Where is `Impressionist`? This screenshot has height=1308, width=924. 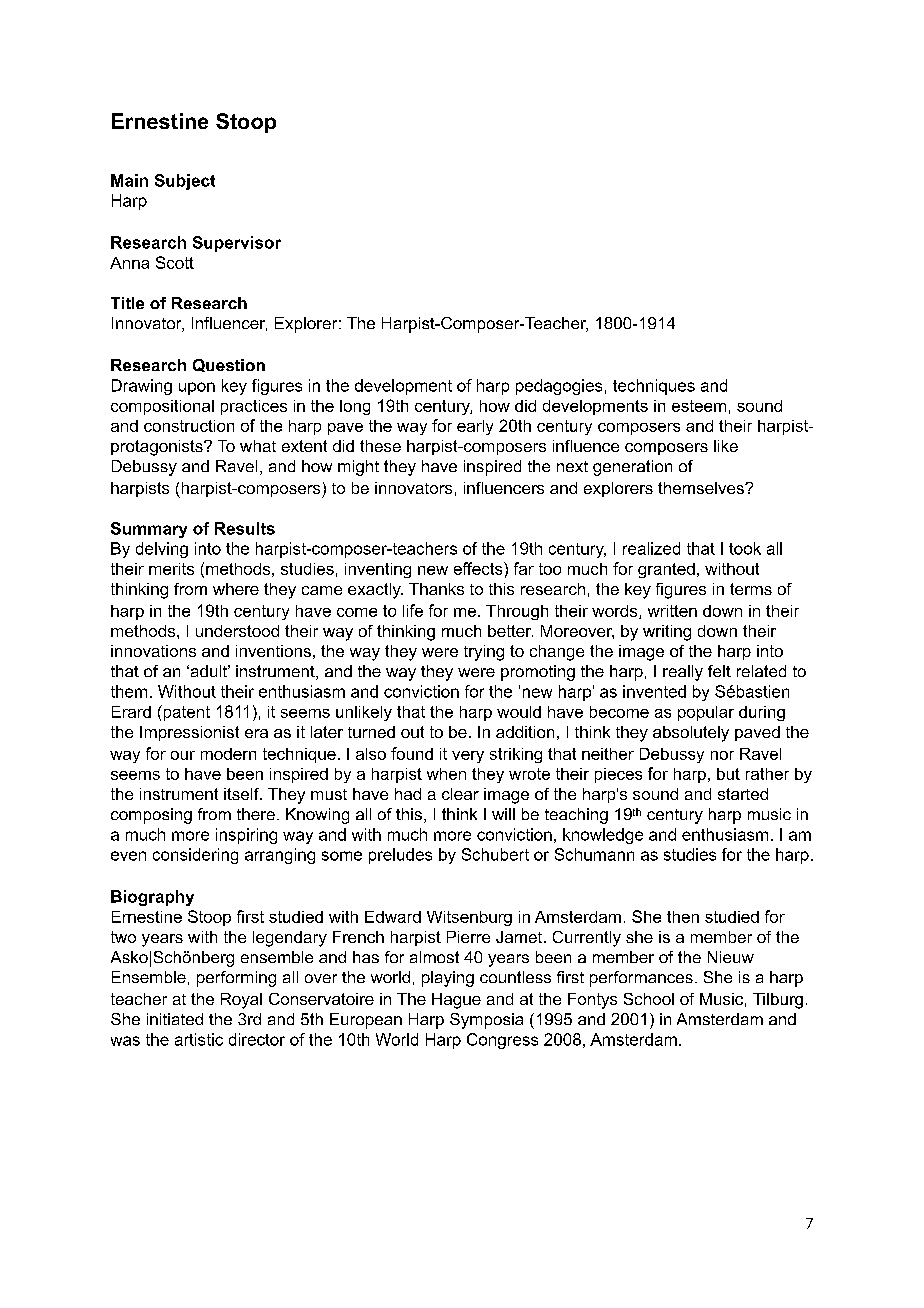
Impressionist is located at coordinates (189, 733).
